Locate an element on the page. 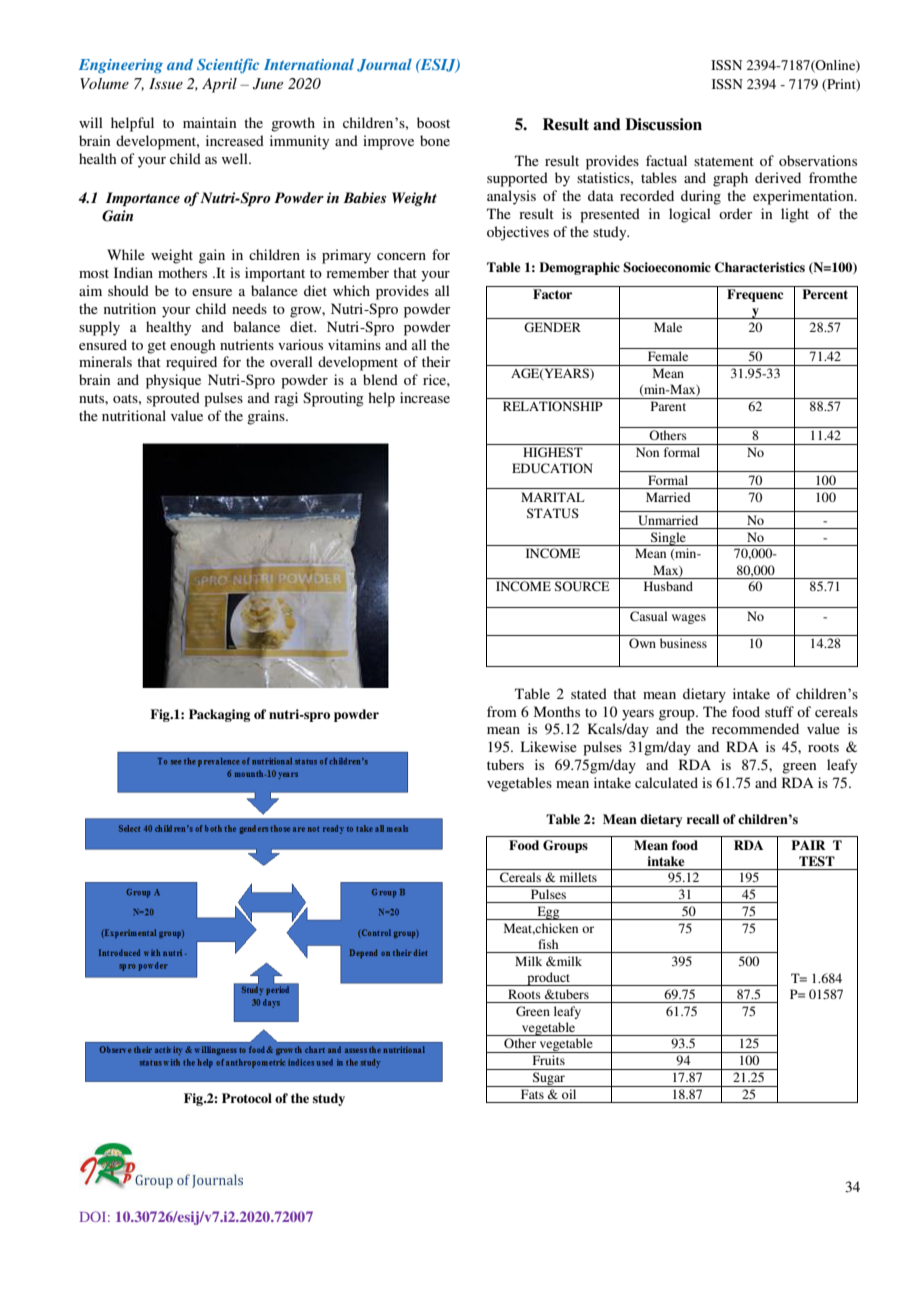 This image has height=1308, width=924. Protocol is located at coordinates (247, 1098).
